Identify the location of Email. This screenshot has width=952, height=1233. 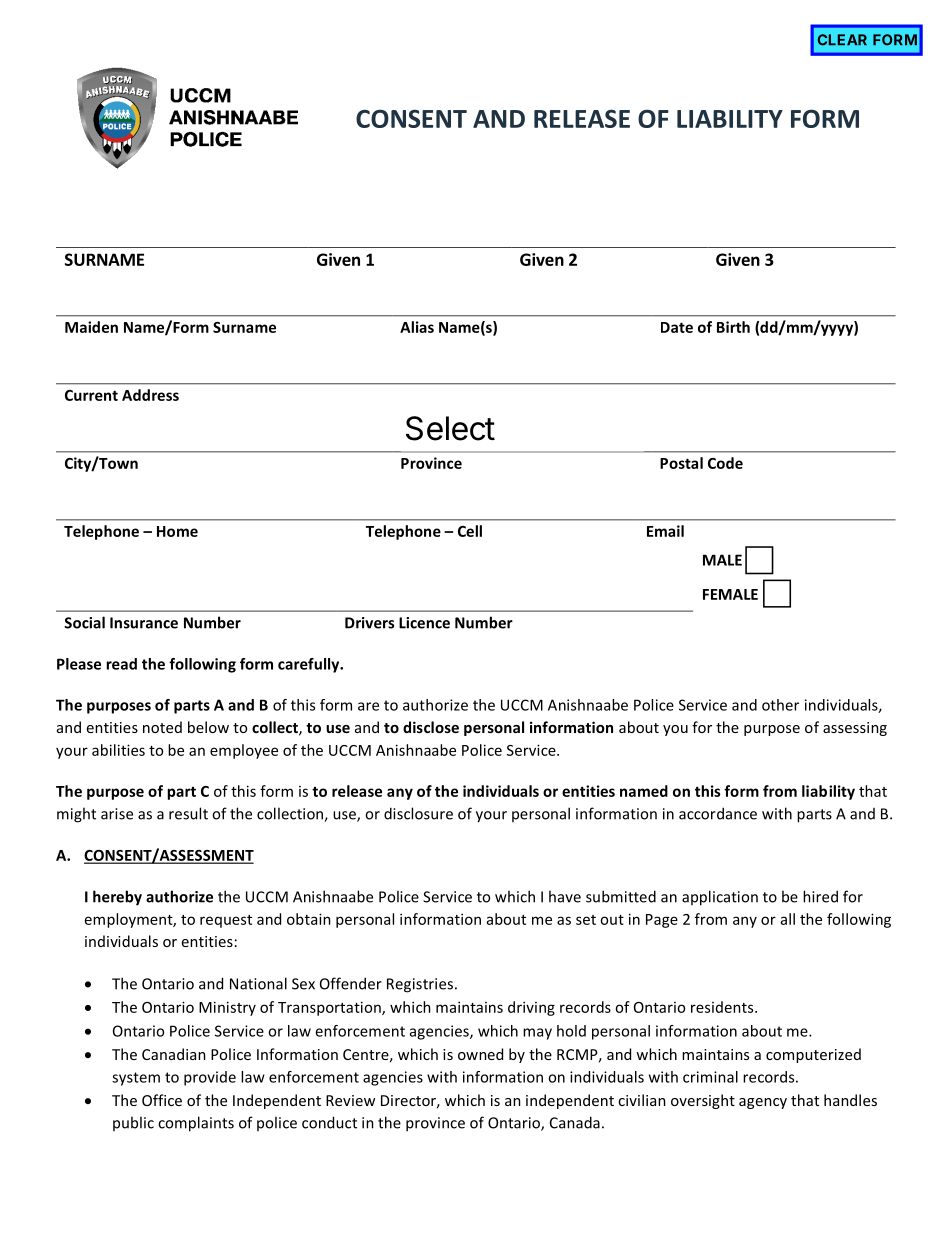
(665, 531).
